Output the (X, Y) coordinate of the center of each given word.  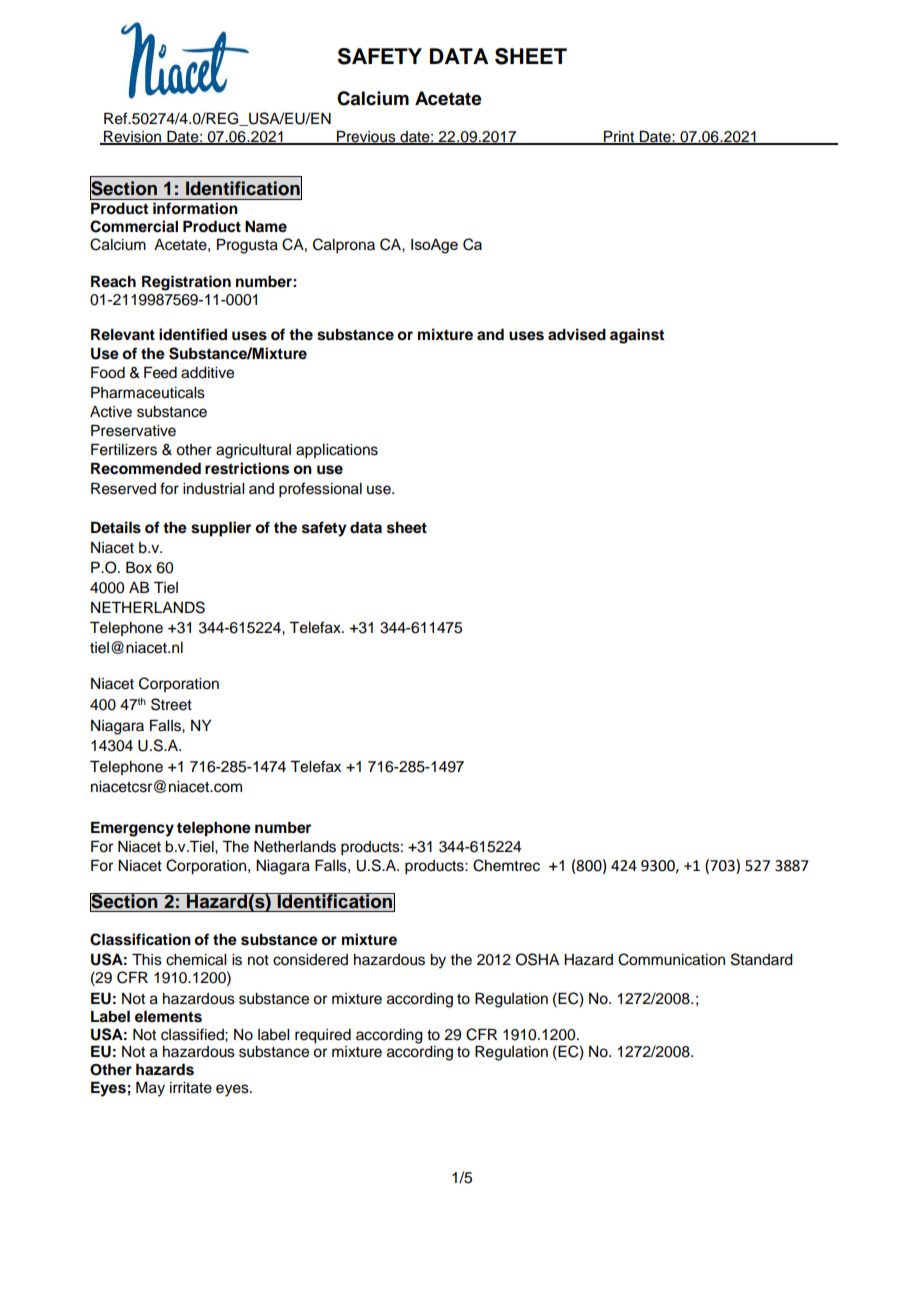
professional (320, 490)
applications (337, 451)
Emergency (132, 829)
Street (171, 704)
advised (577, 334)
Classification (140, 939)
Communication (671, 959)
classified (193, 1034)
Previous (366, 137)
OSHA (537, 959)
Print (619, 137)
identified (193, 334)
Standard (762, 959)
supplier (221, 529)
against (637, 336)
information (195, 208)
